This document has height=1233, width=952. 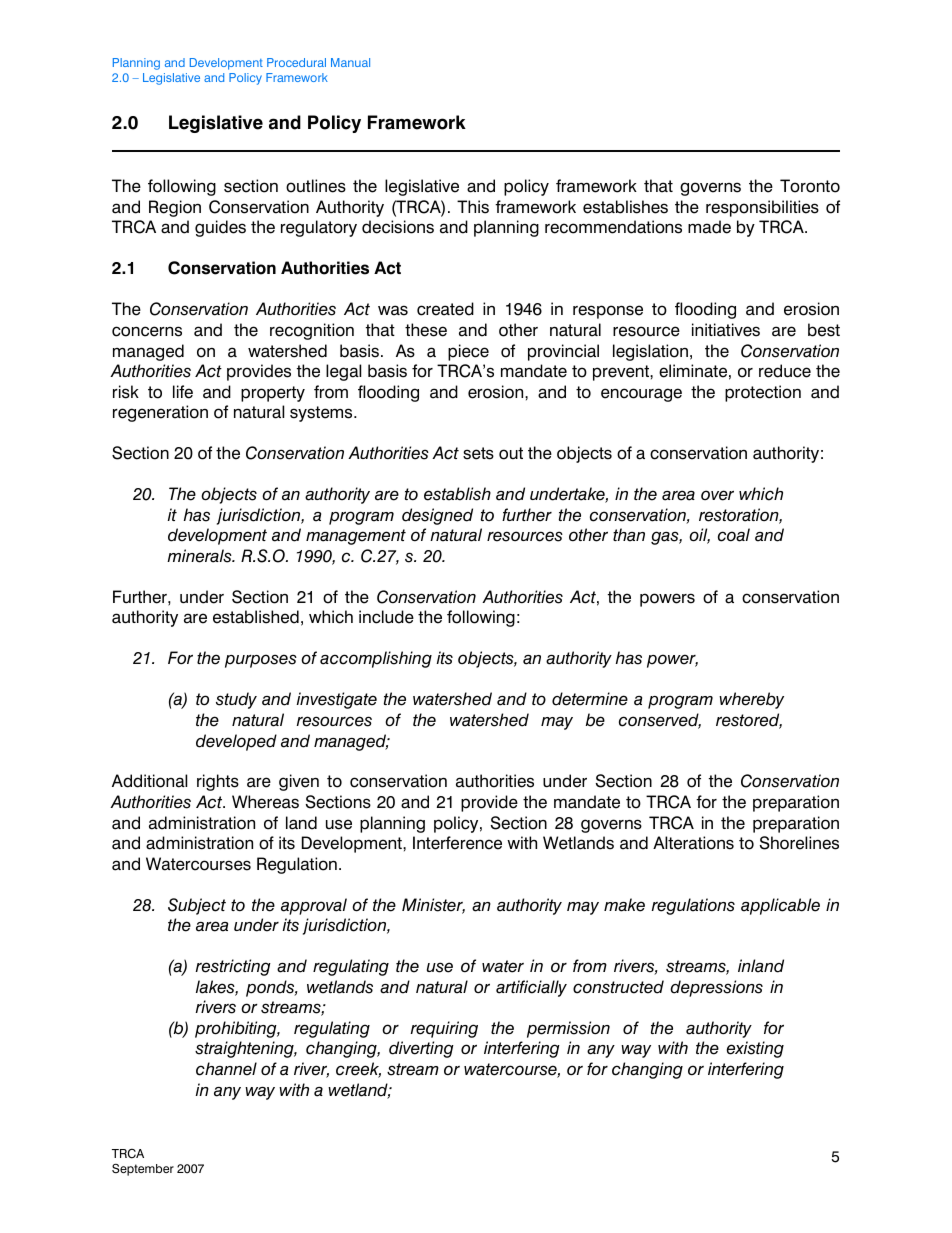 I want to click on Procedural, so click(x=296, y=62).
